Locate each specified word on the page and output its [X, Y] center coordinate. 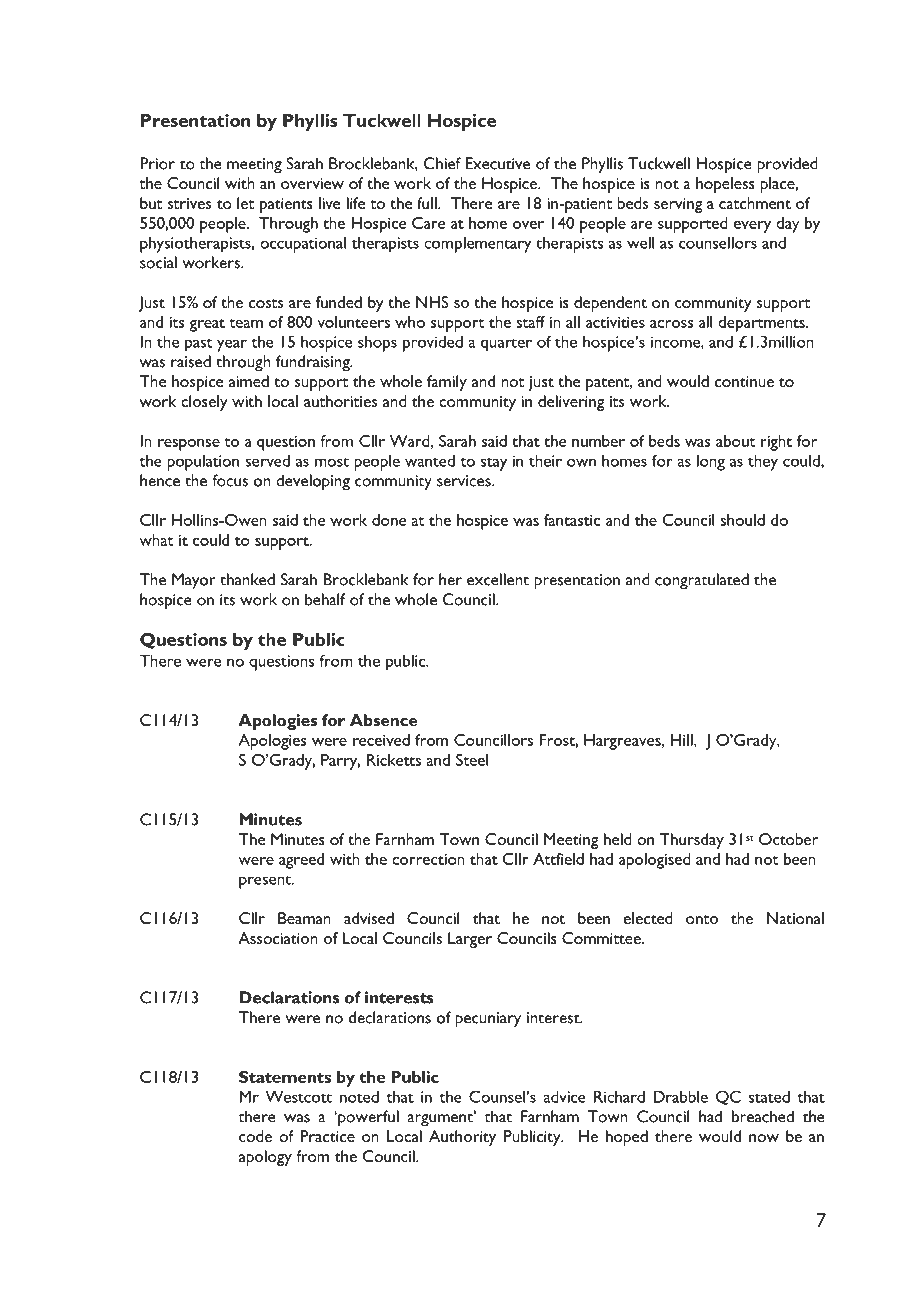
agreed [301, 861]
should [742, 520]
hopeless [725, 185]
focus [230, 480]
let [246, 203]
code [255, 1136]
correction [428, 859]
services [465, 481]
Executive [497, 163]
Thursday [691, 841]
